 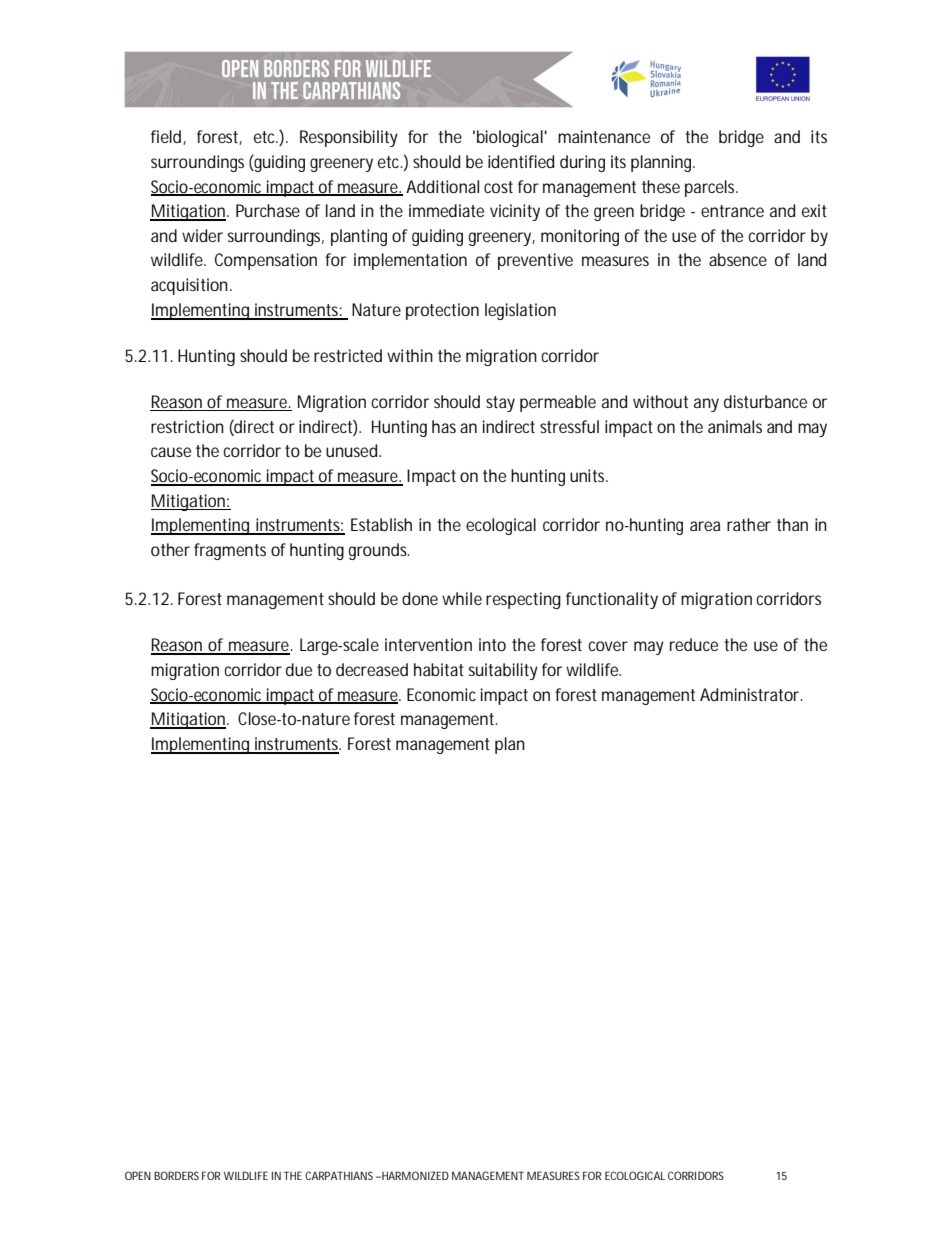 What do you see at coordinates (492, 644) in the screenshot?
I see `into` at bounding box center [492, 644].
